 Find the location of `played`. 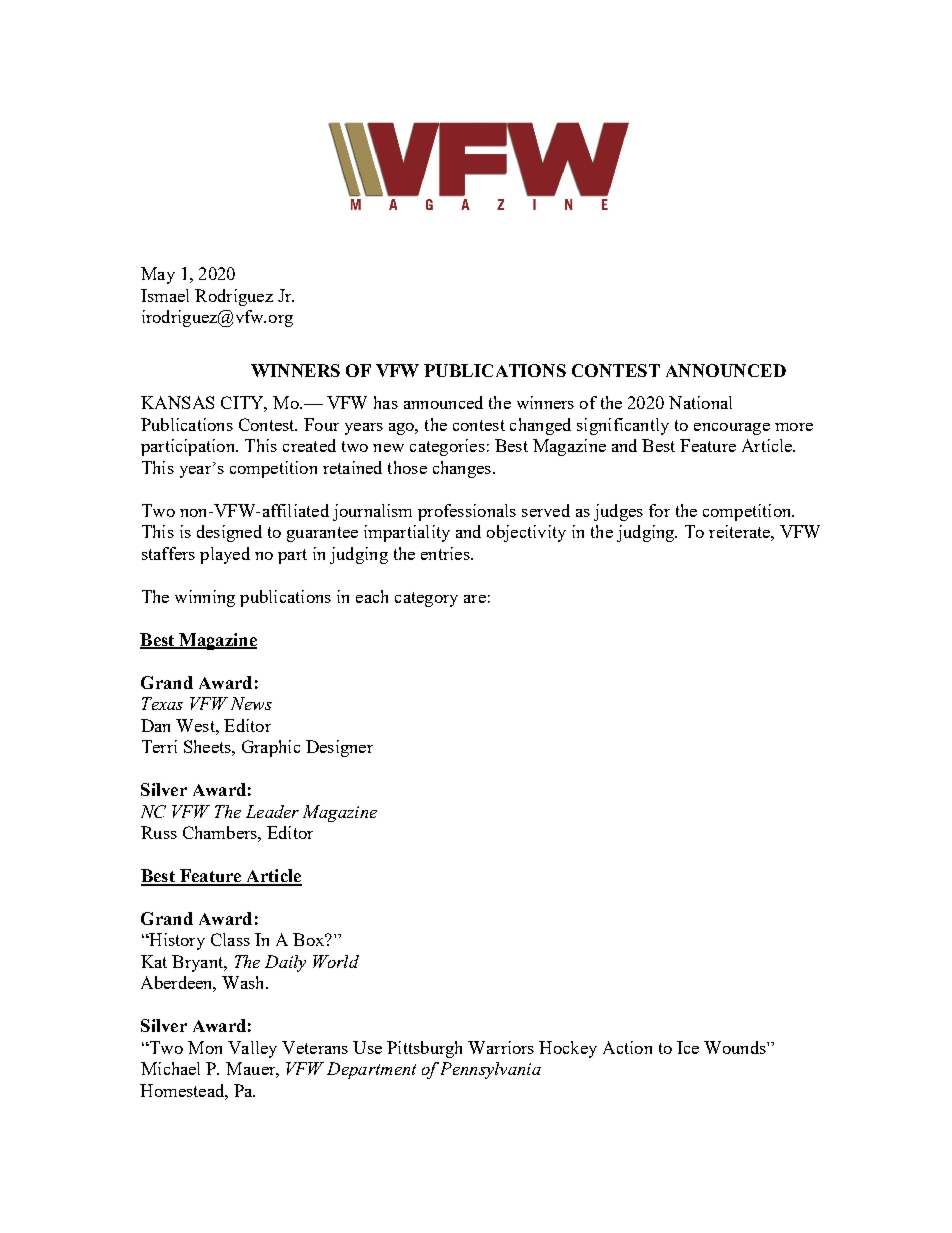

played is located at coordinates (225, 555).
